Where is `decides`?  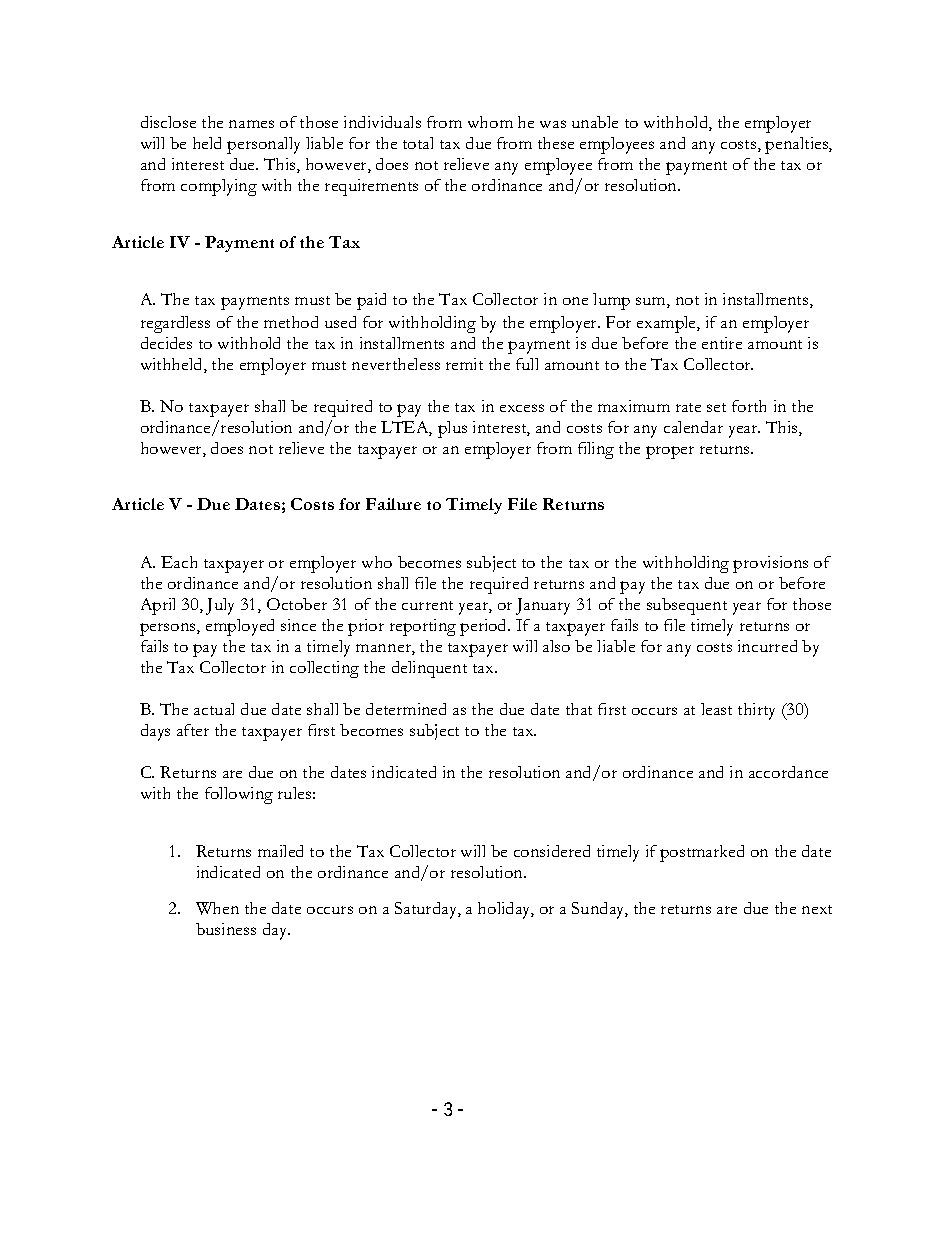 decides is located at coordinates (166, 343).
